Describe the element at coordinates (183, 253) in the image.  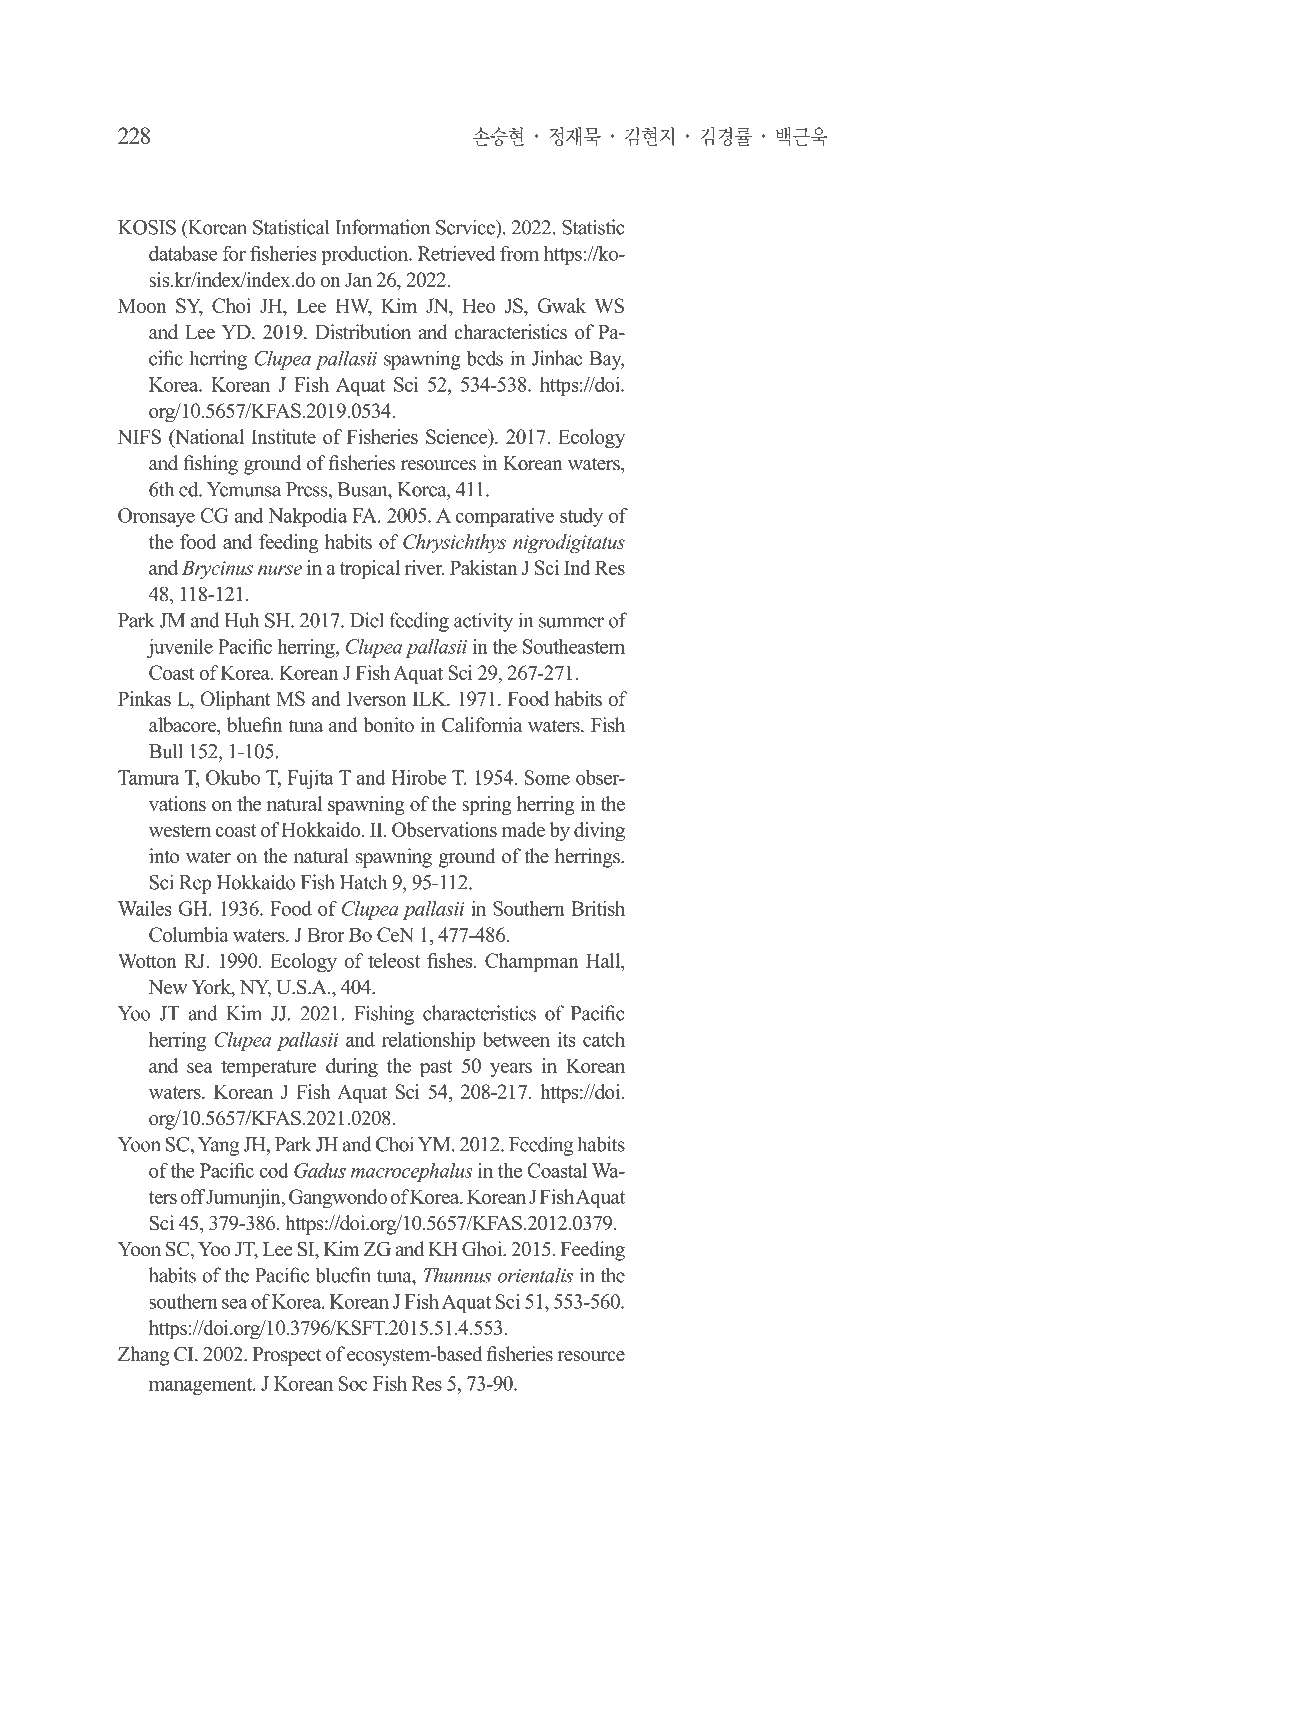
I see `database` at that location.
